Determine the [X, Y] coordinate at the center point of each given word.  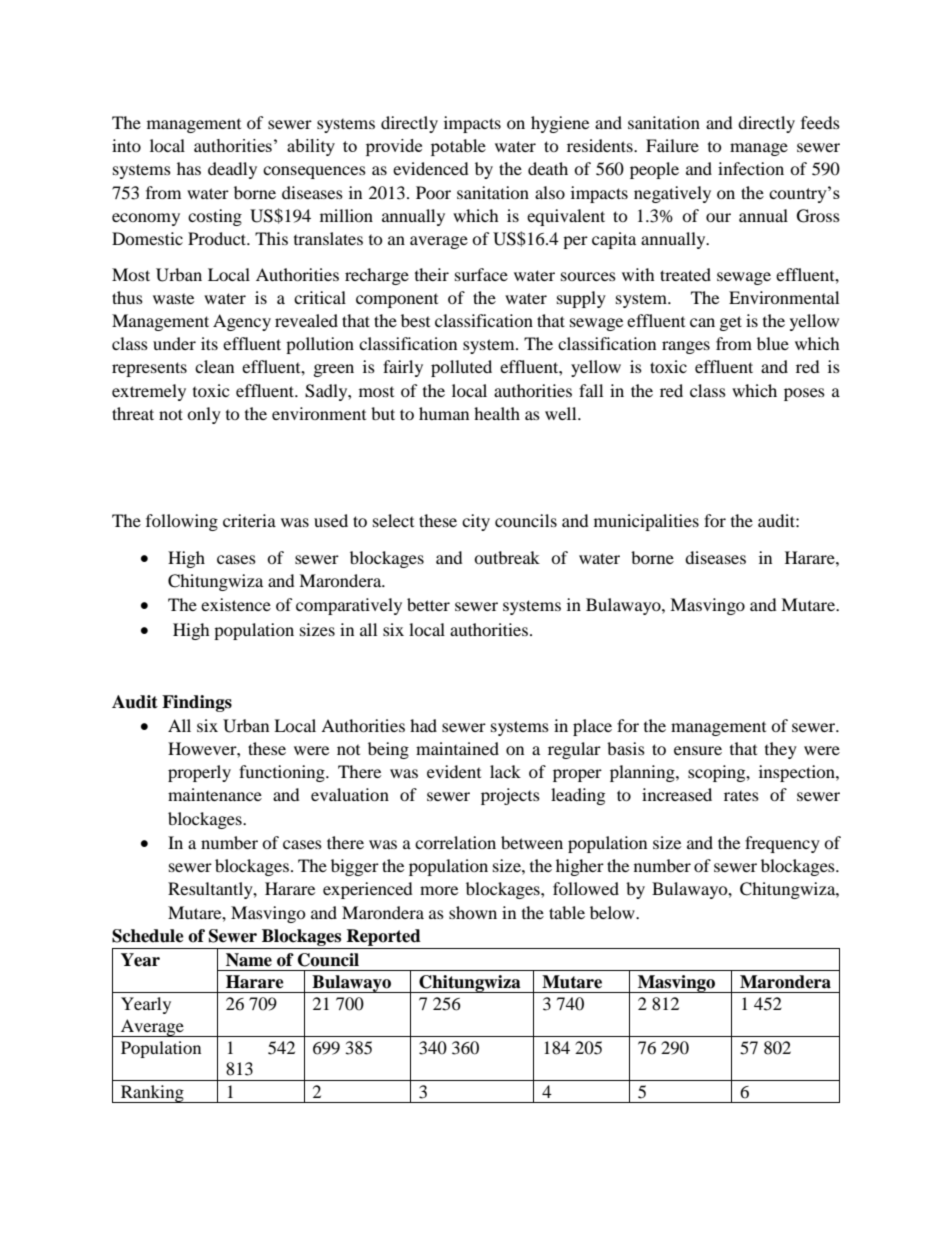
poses [804, 394]
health [497, 413]
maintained [457, 748]
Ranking [152, 1094]
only [204, 415]
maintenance [215, 794]
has [189, 168]
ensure [698, 750]
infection [751, 168]
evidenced [431, 168]
